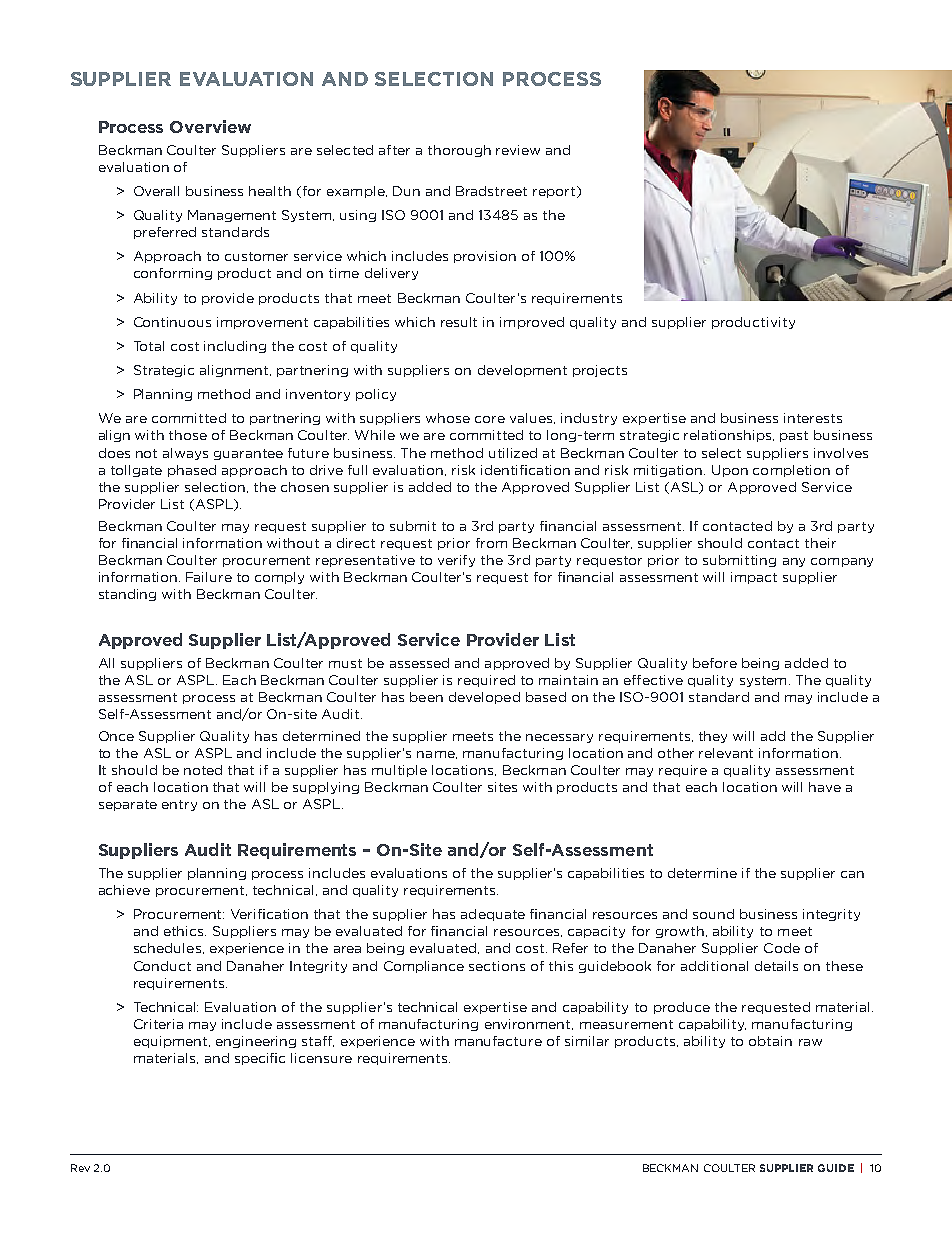  What do you see at coordinates (172, 1042) in the page?
I see `equipment` at bounding box center [172, 1042].
